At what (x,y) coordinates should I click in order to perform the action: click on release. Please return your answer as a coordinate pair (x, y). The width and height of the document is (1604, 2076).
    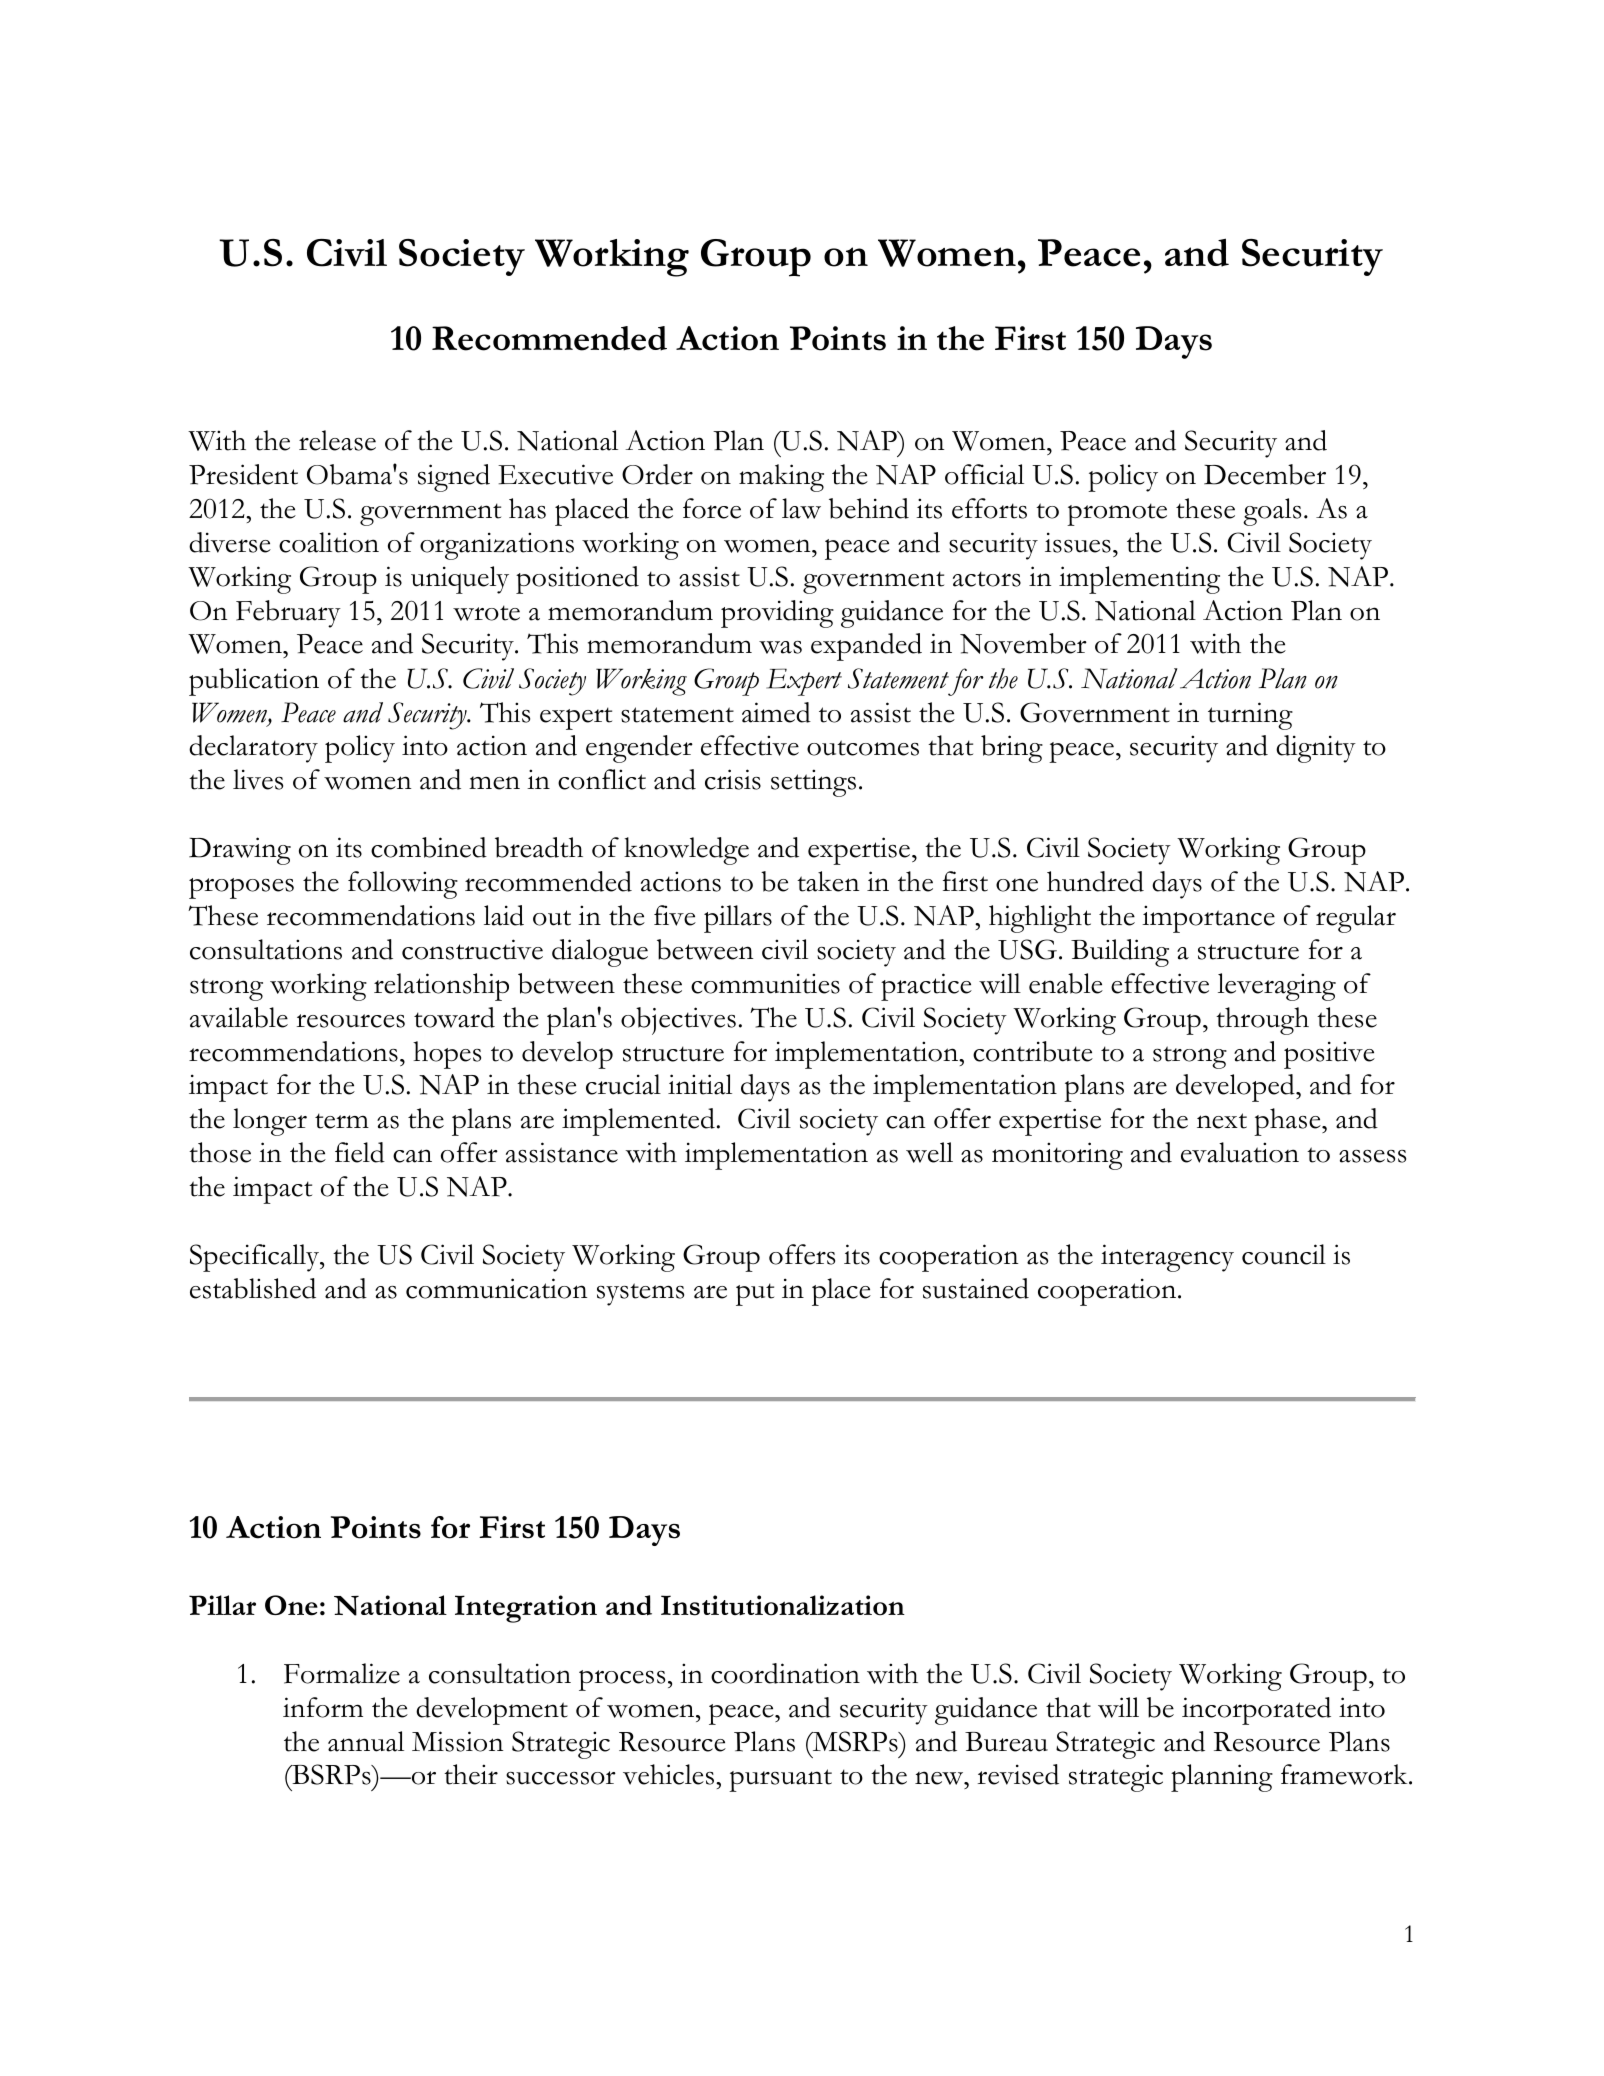
    Looking at the image, I should click on (337, 440).
